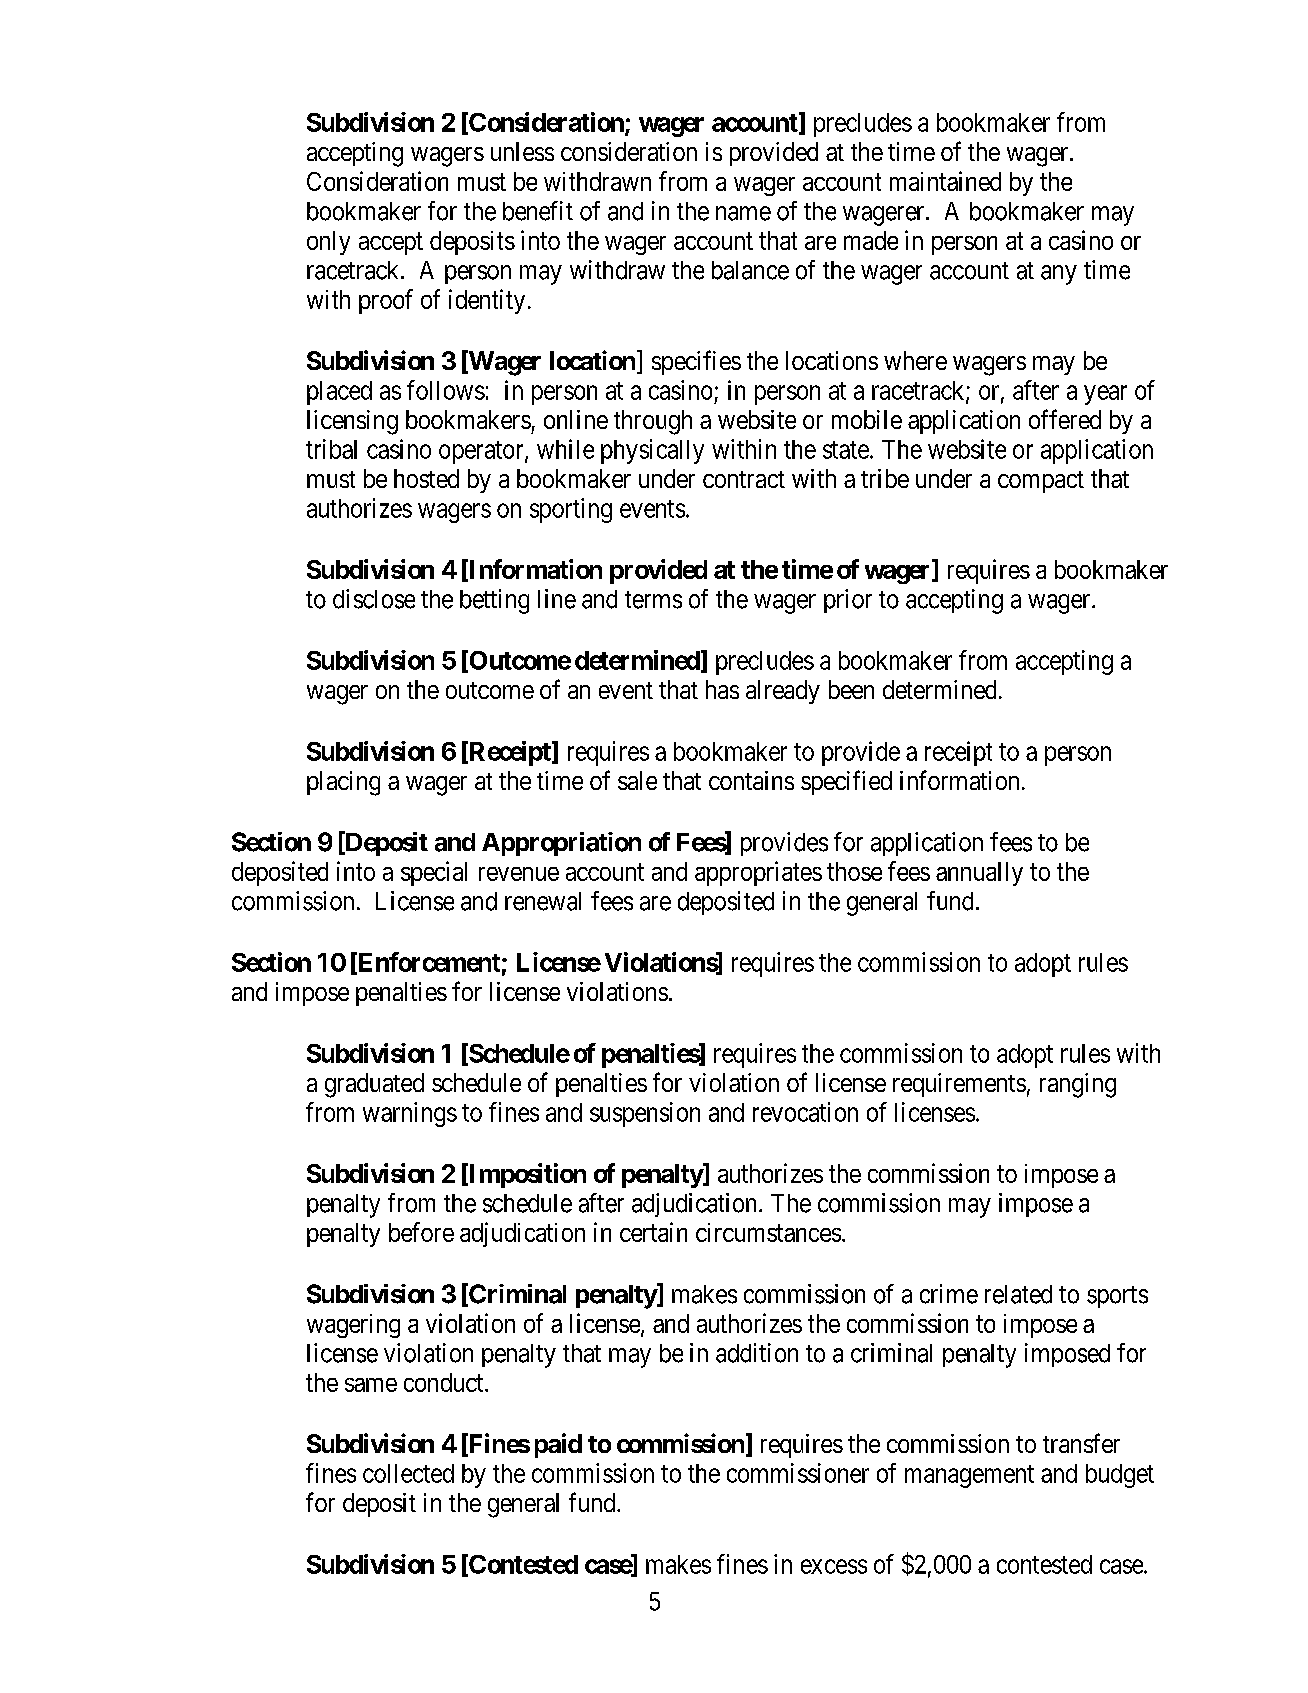 The height and width of the image is (1693, 1308). What do you see at coordinates (328, 243) in the image?
I see `only` at bounding box center [328, 243].
